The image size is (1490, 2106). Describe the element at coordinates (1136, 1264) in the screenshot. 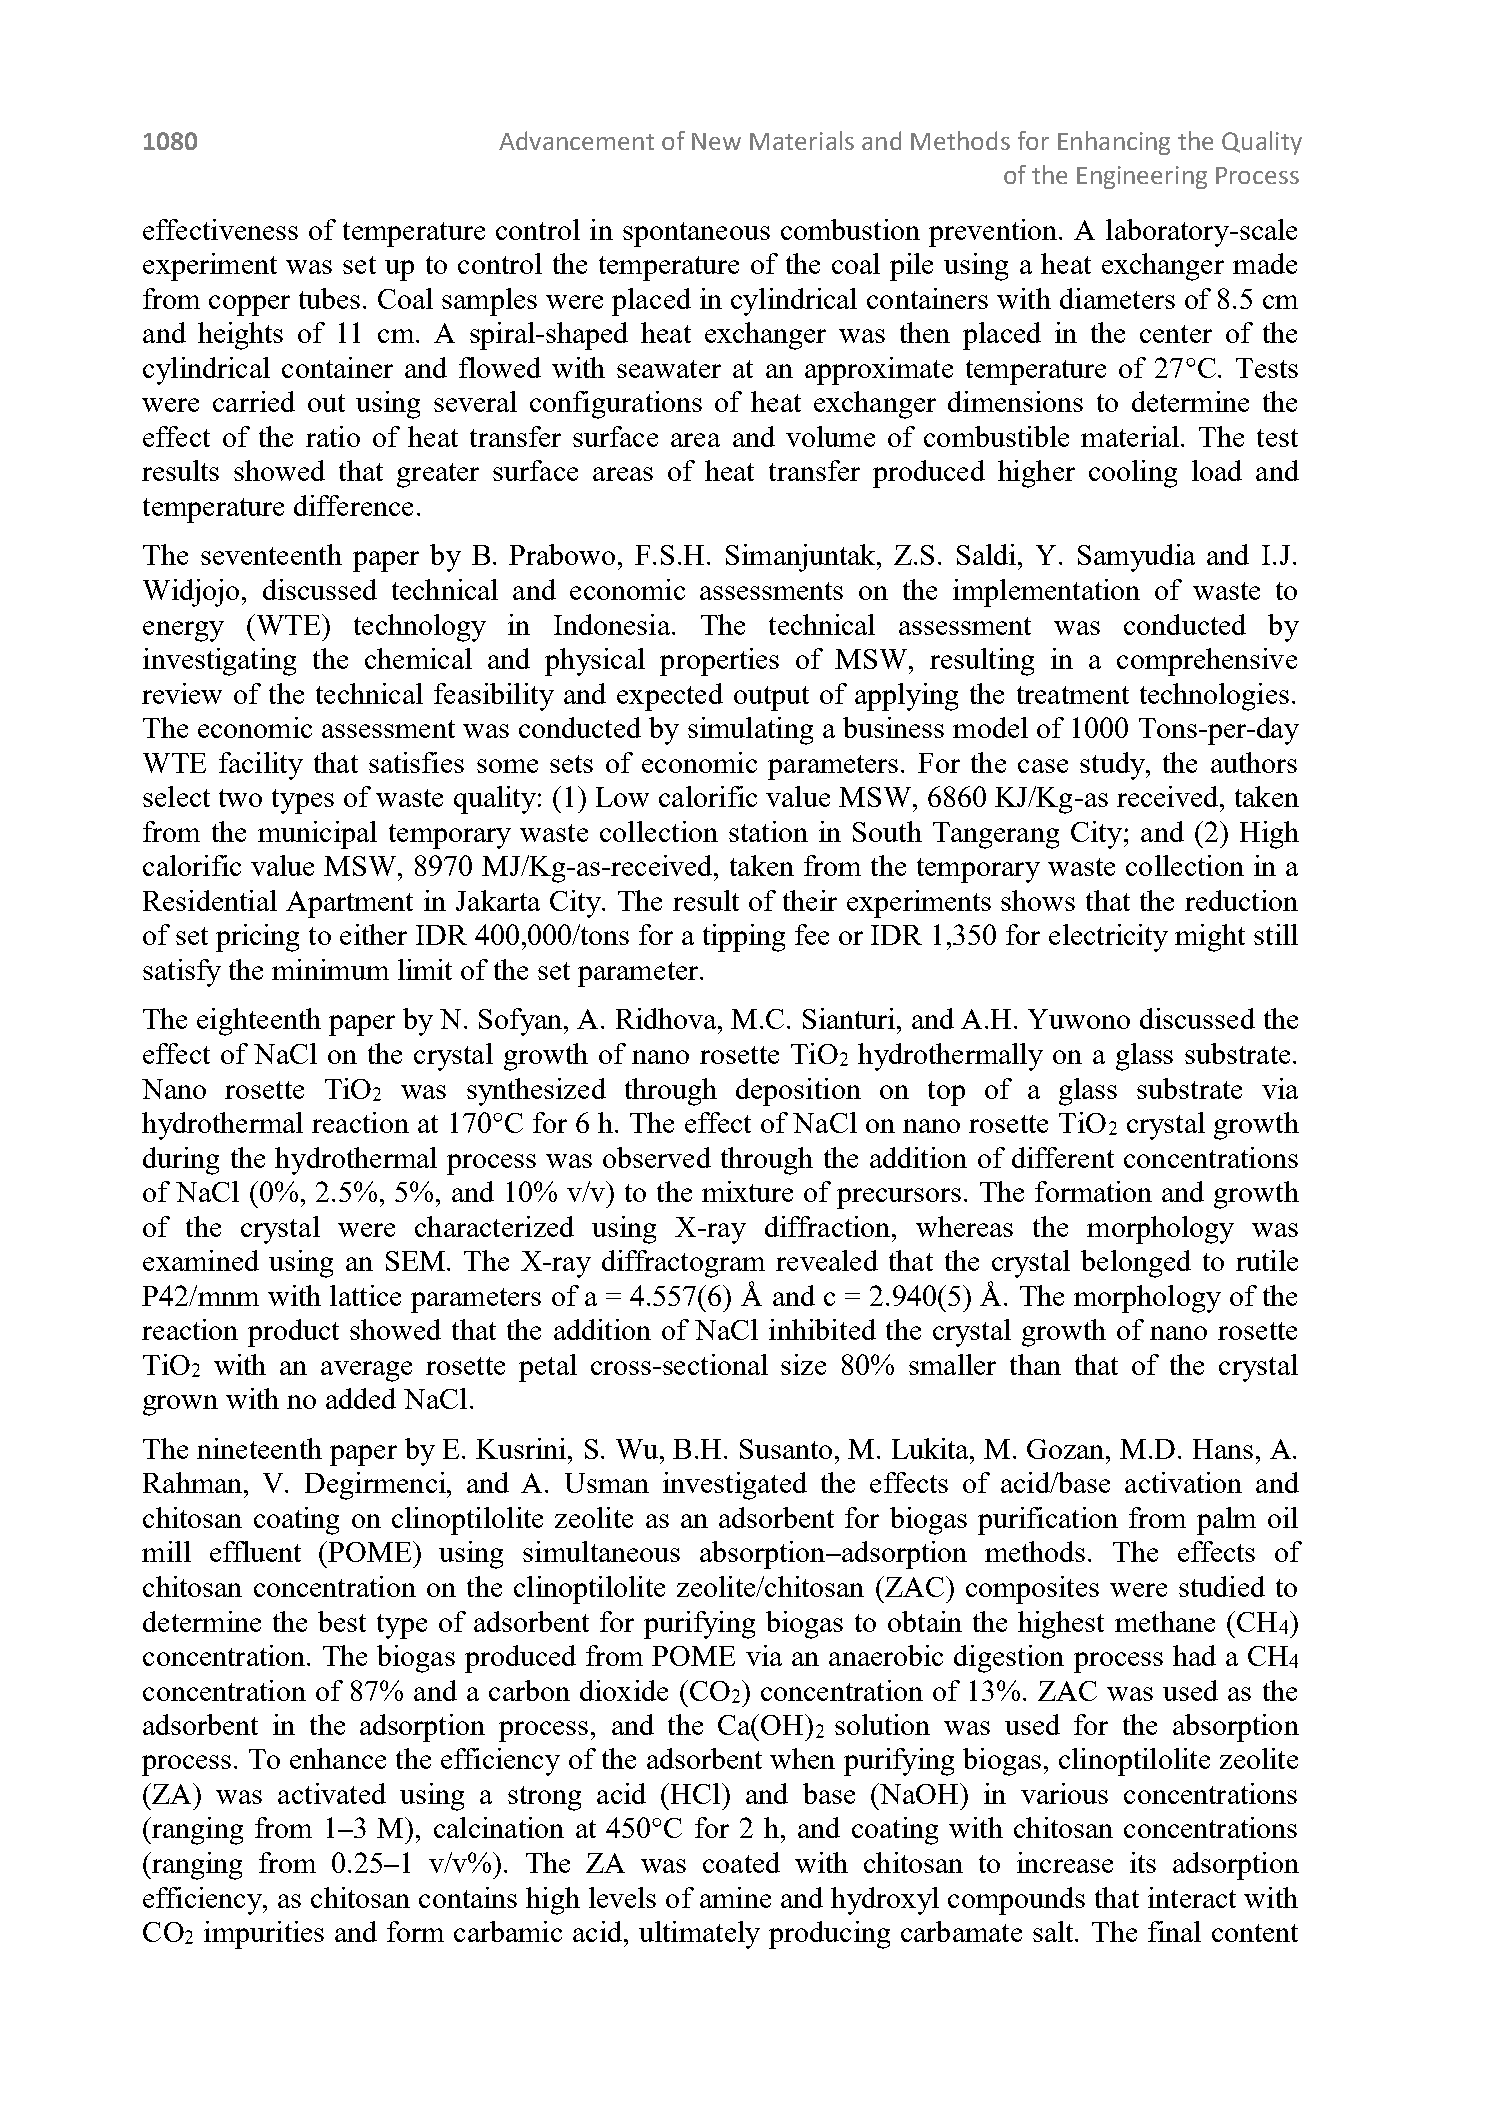

I see `belonged` at that location.
